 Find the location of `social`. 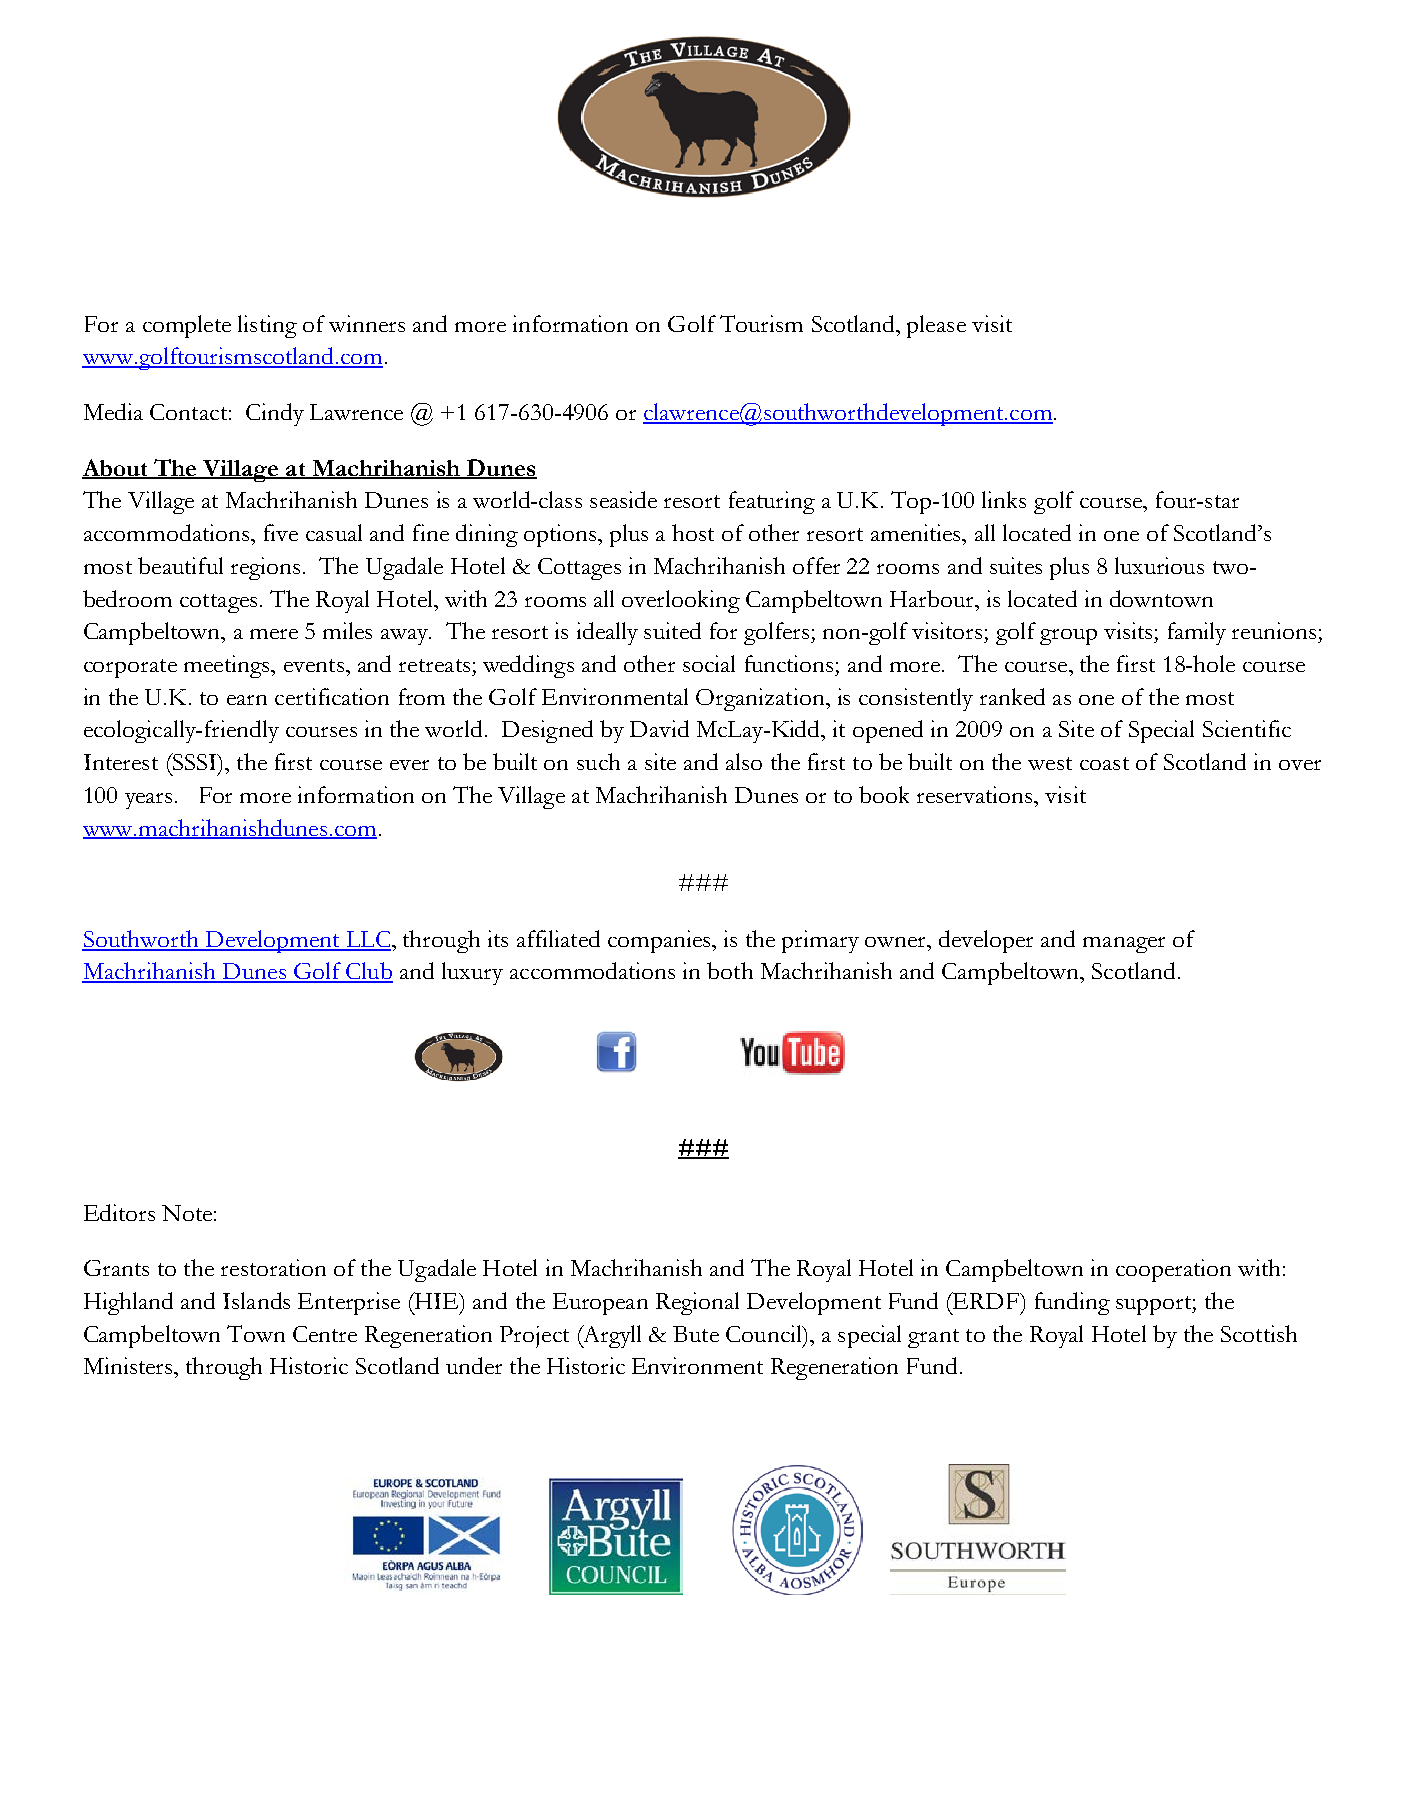

social is located at coordinates (709, 663).
